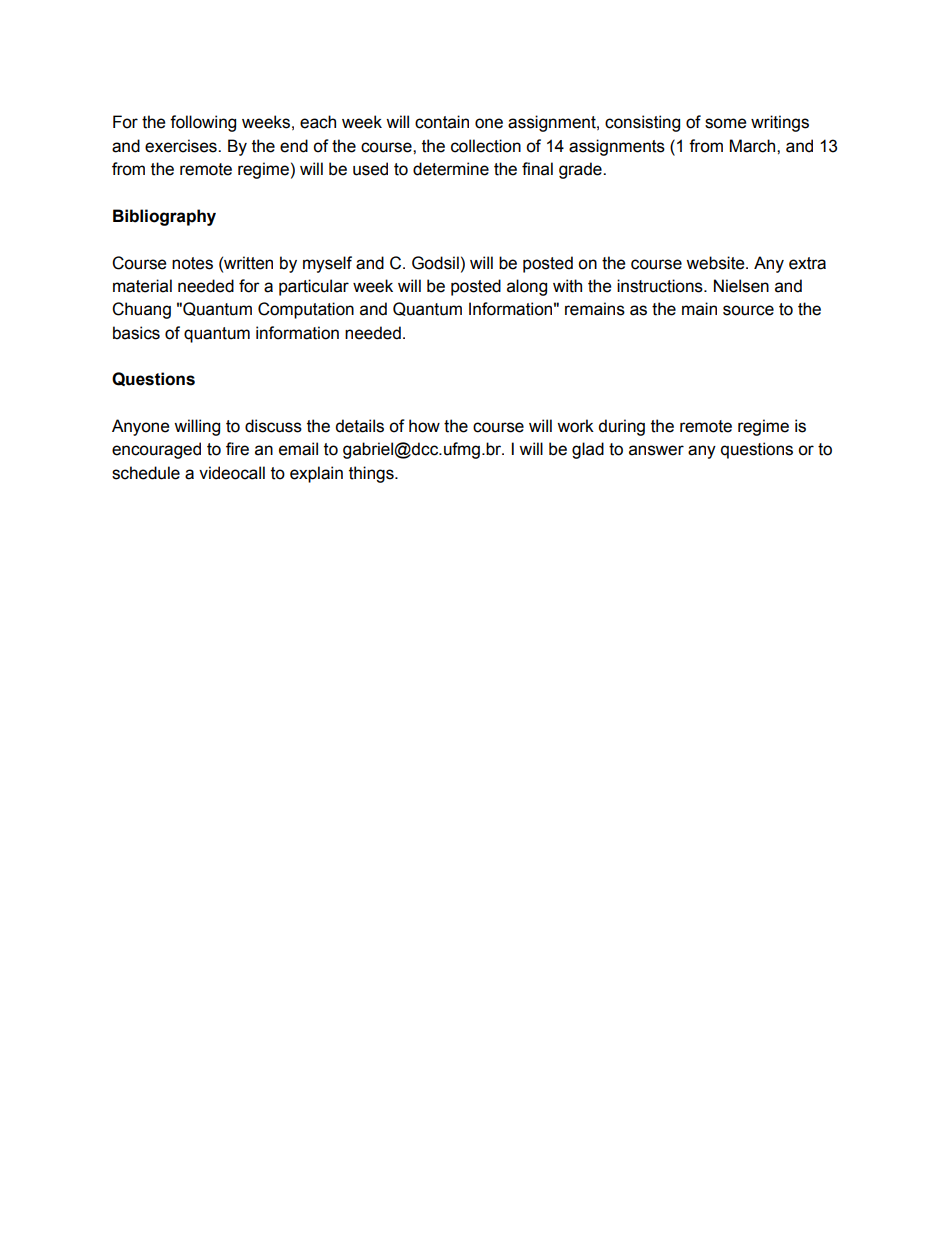 Image resolution: width=952 pixels, height=1233 pixels. What do you see at coordinates (527, 287) in the image?
I see `along` at bounding box center [527, 287].
